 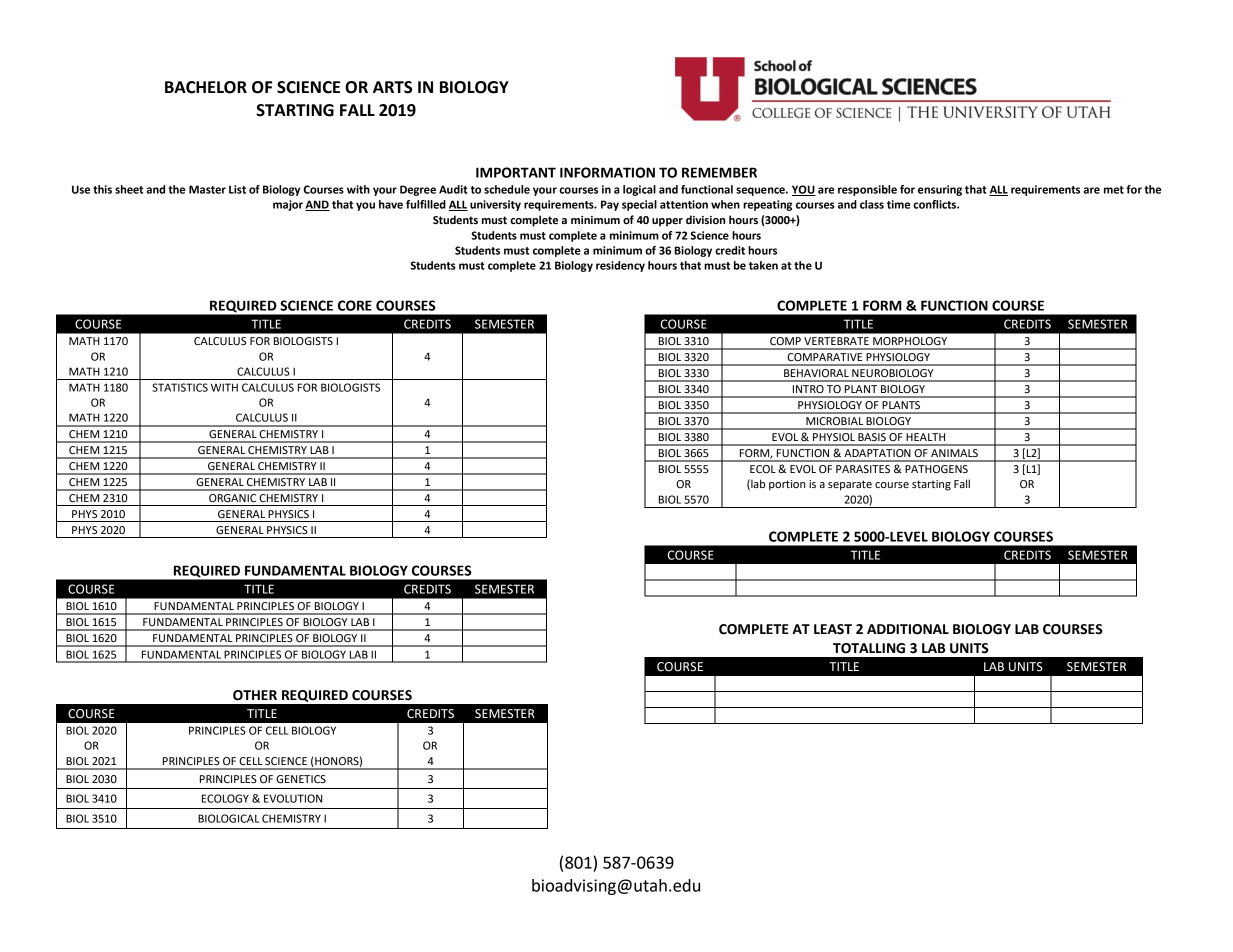 What do you see at coordinates (180, 387) in the screenshot?
I see `STATISTICS` at bounding box center [180, 387].
